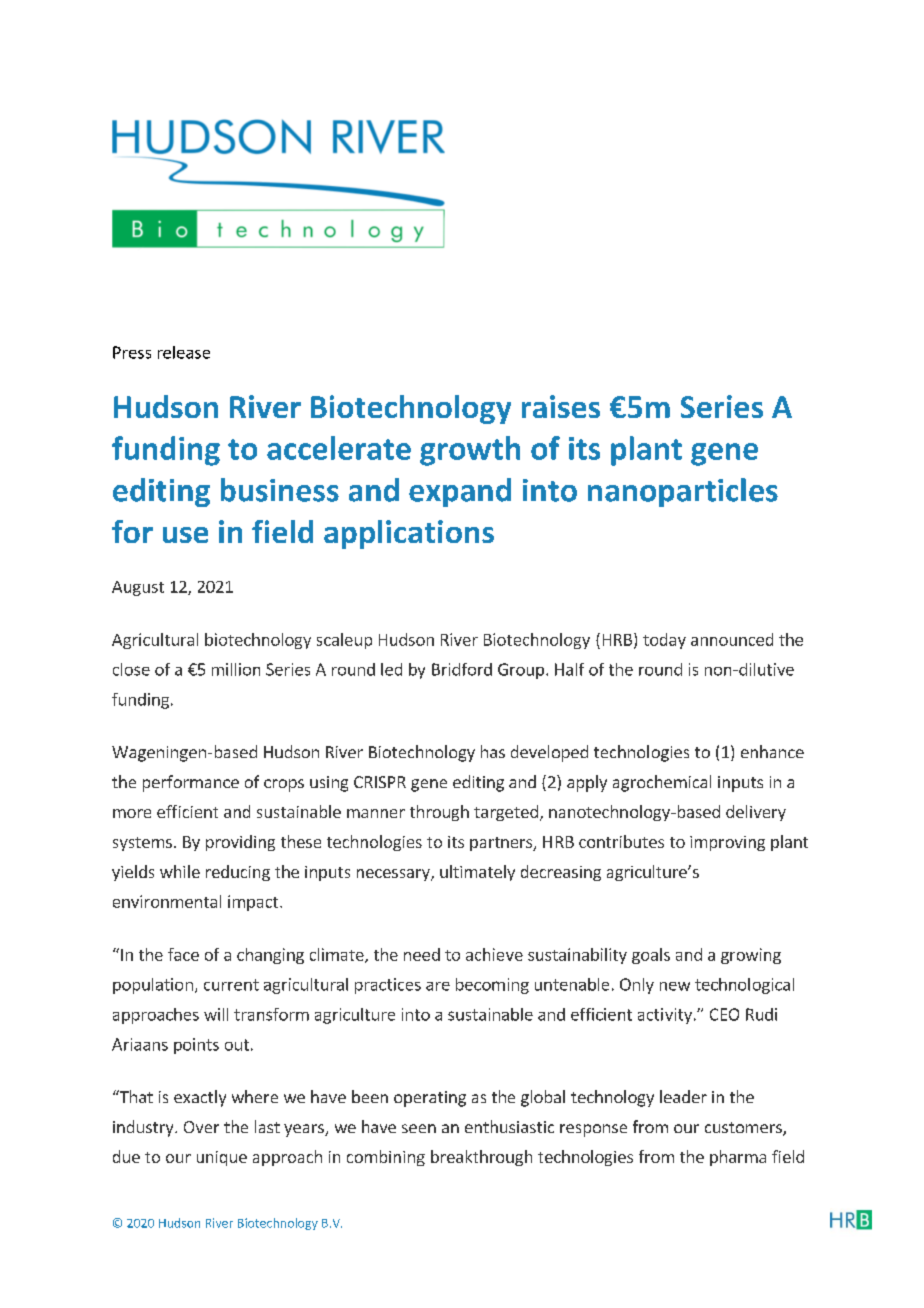 The image size is (924, 1308). I want to click on release, so click(184, 352).
